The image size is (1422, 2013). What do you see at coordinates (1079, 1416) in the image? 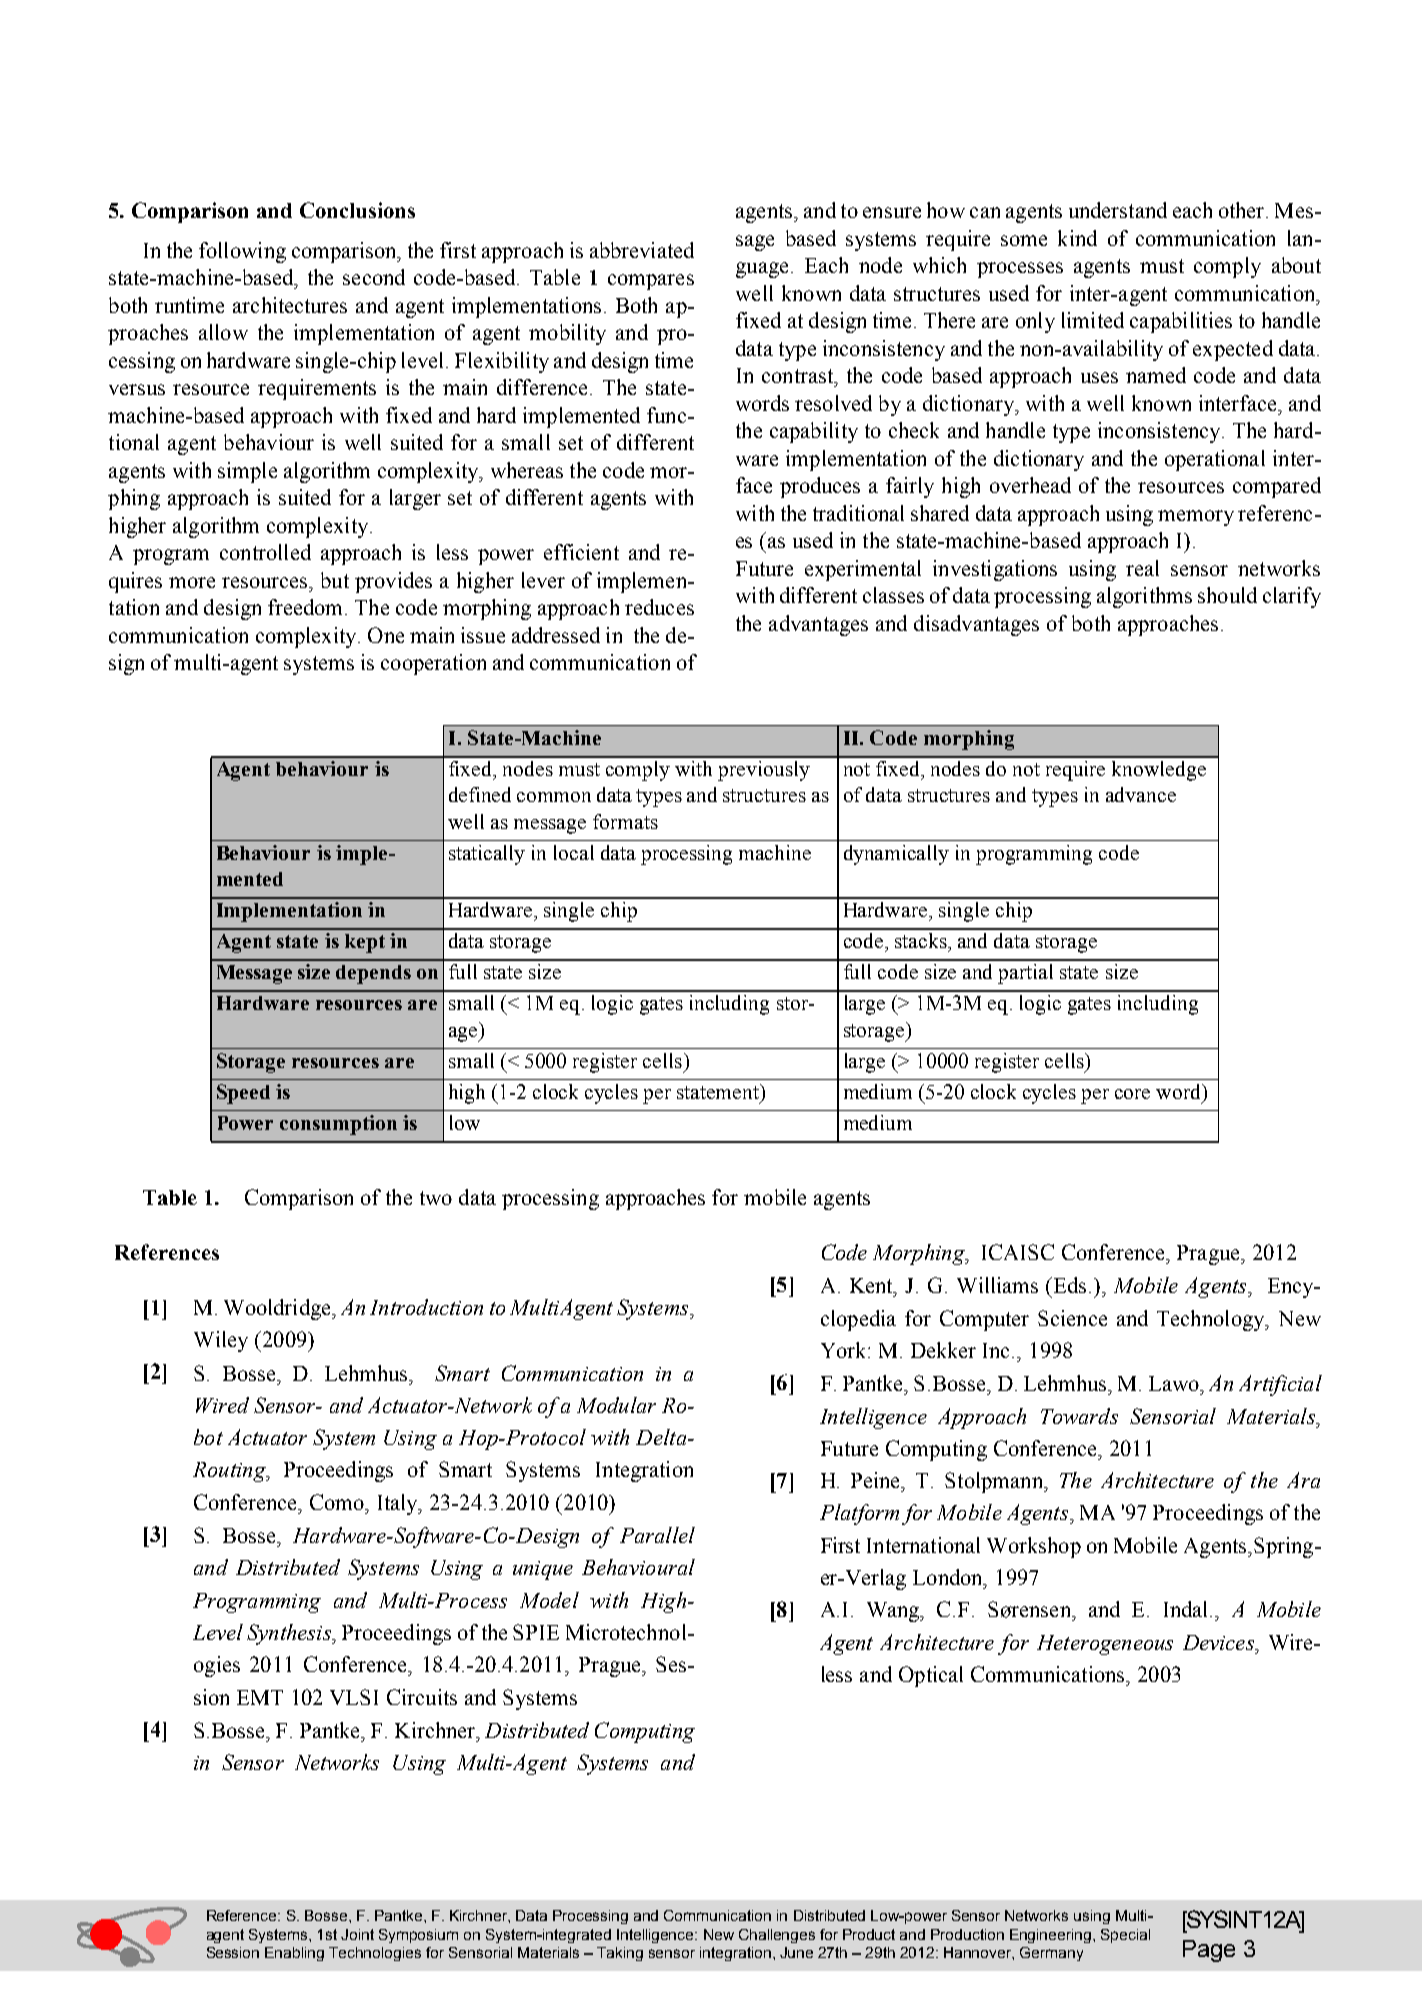
I see `Towards` at bounding box center [1079, 1416].
